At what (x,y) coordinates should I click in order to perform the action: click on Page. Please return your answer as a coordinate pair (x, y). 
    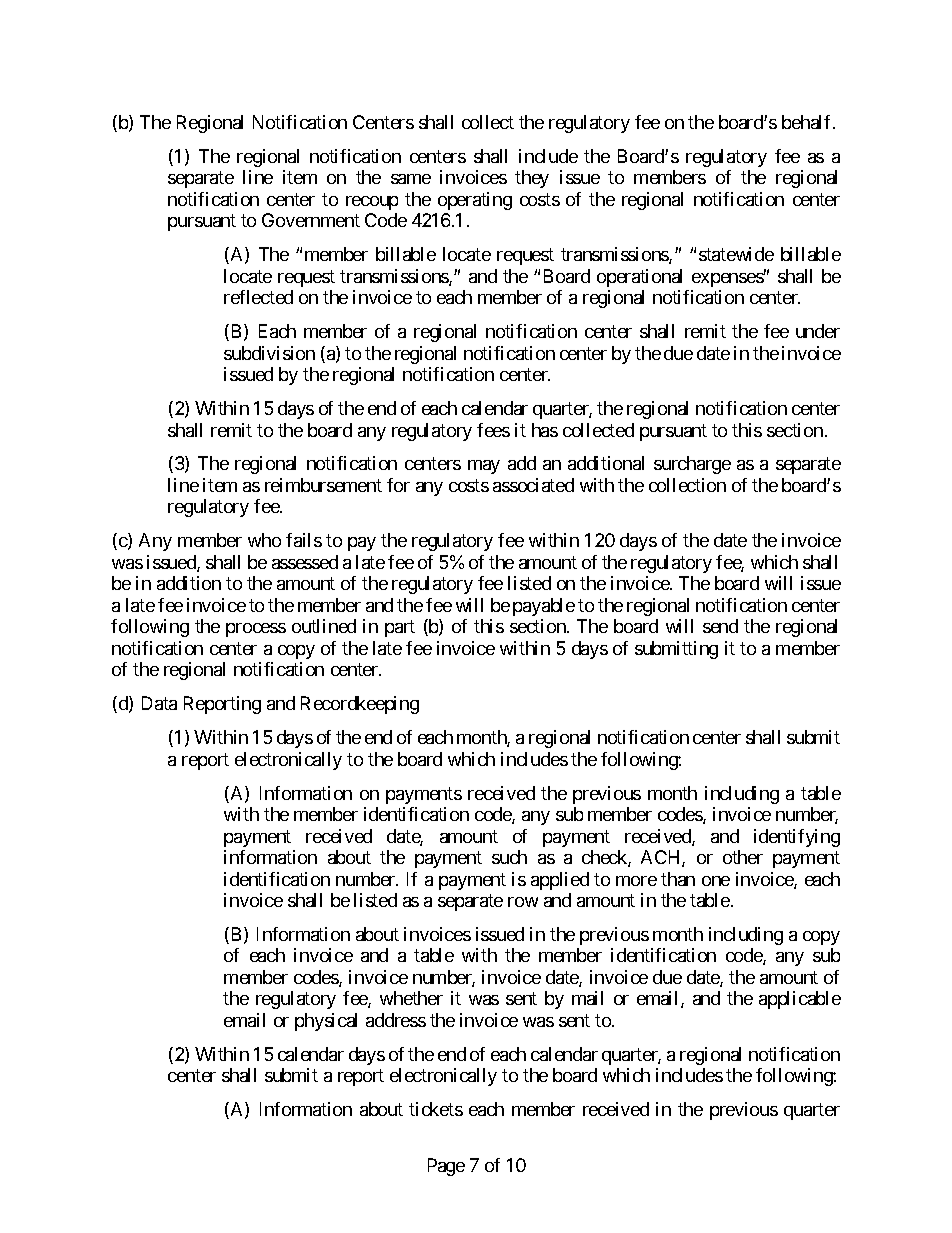
    Looking at the image, I should click on (446, 1167).
